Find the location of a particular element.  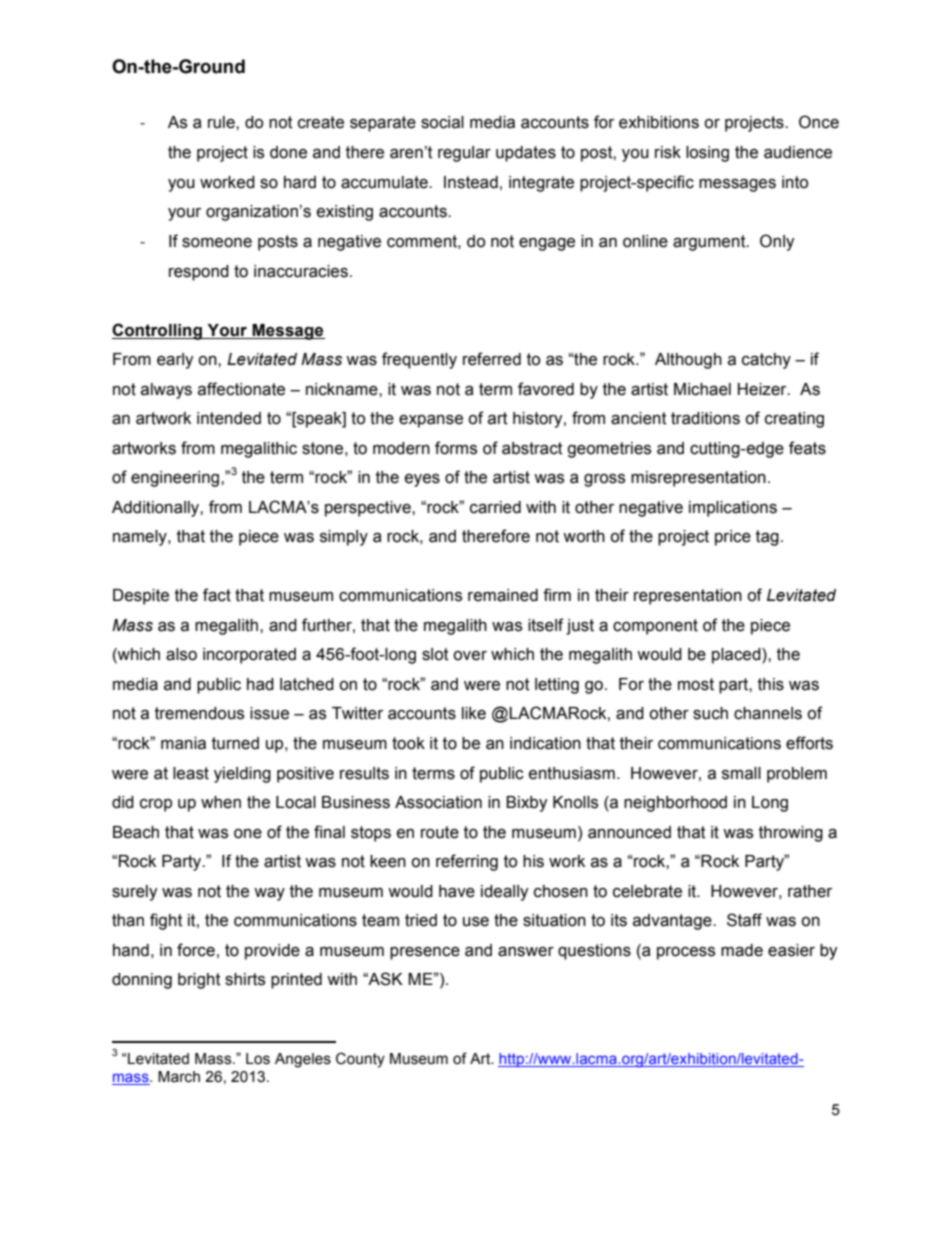

losing is located at coordinates (707, 154).
